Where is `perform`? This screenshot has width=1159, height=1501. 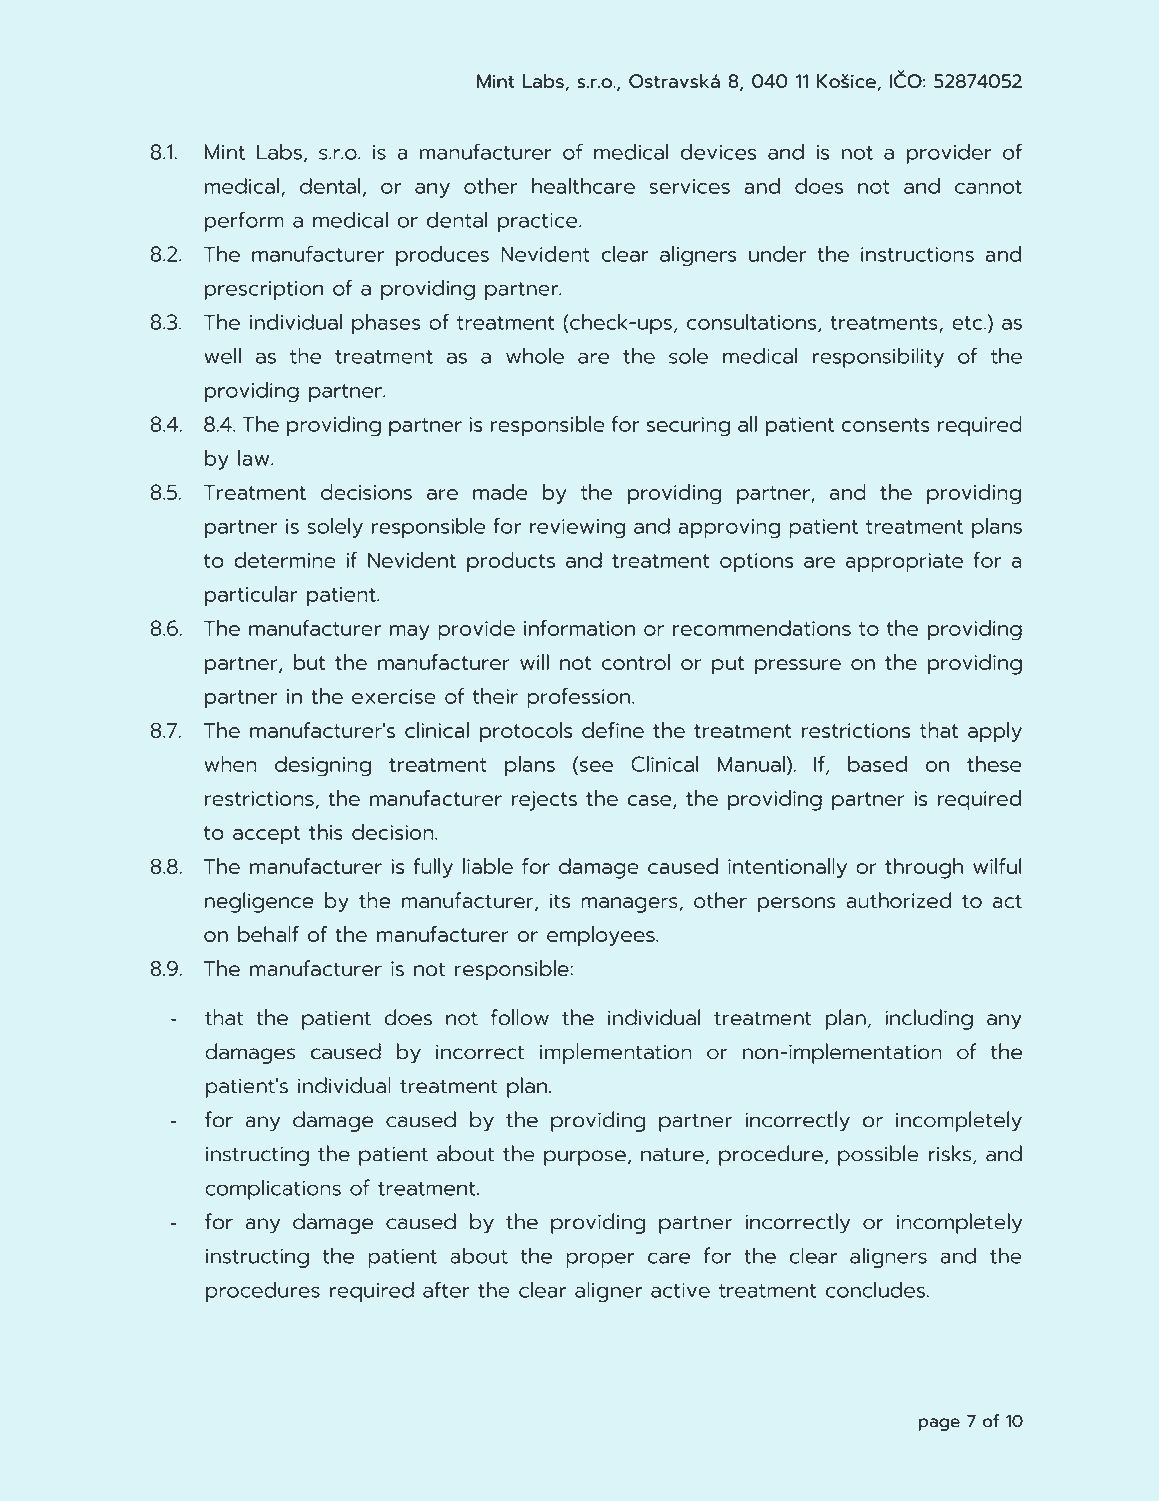 perform is located at coordinates (244, 221).
